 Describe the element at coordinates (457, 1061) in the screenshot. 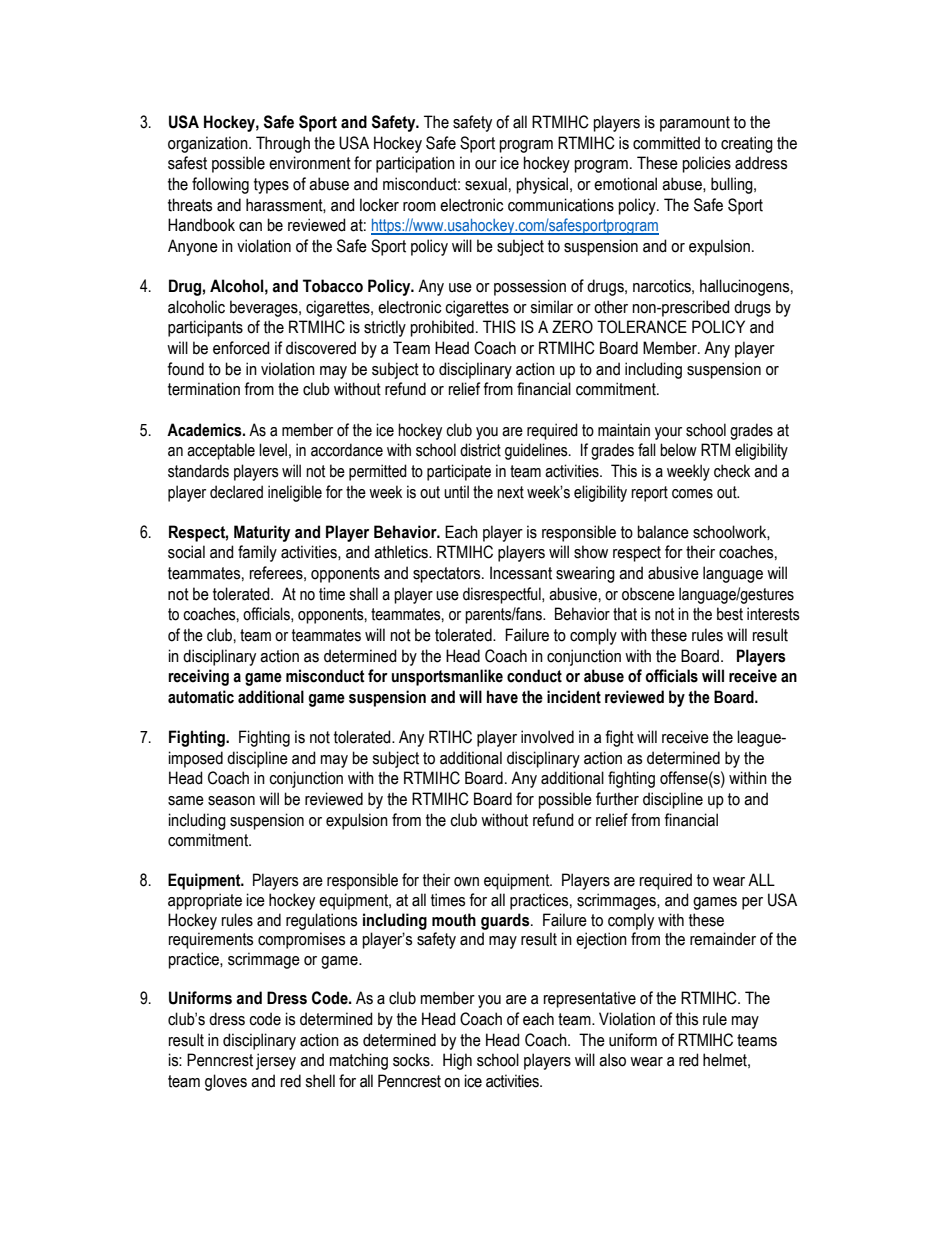

I see `High` at that location.
